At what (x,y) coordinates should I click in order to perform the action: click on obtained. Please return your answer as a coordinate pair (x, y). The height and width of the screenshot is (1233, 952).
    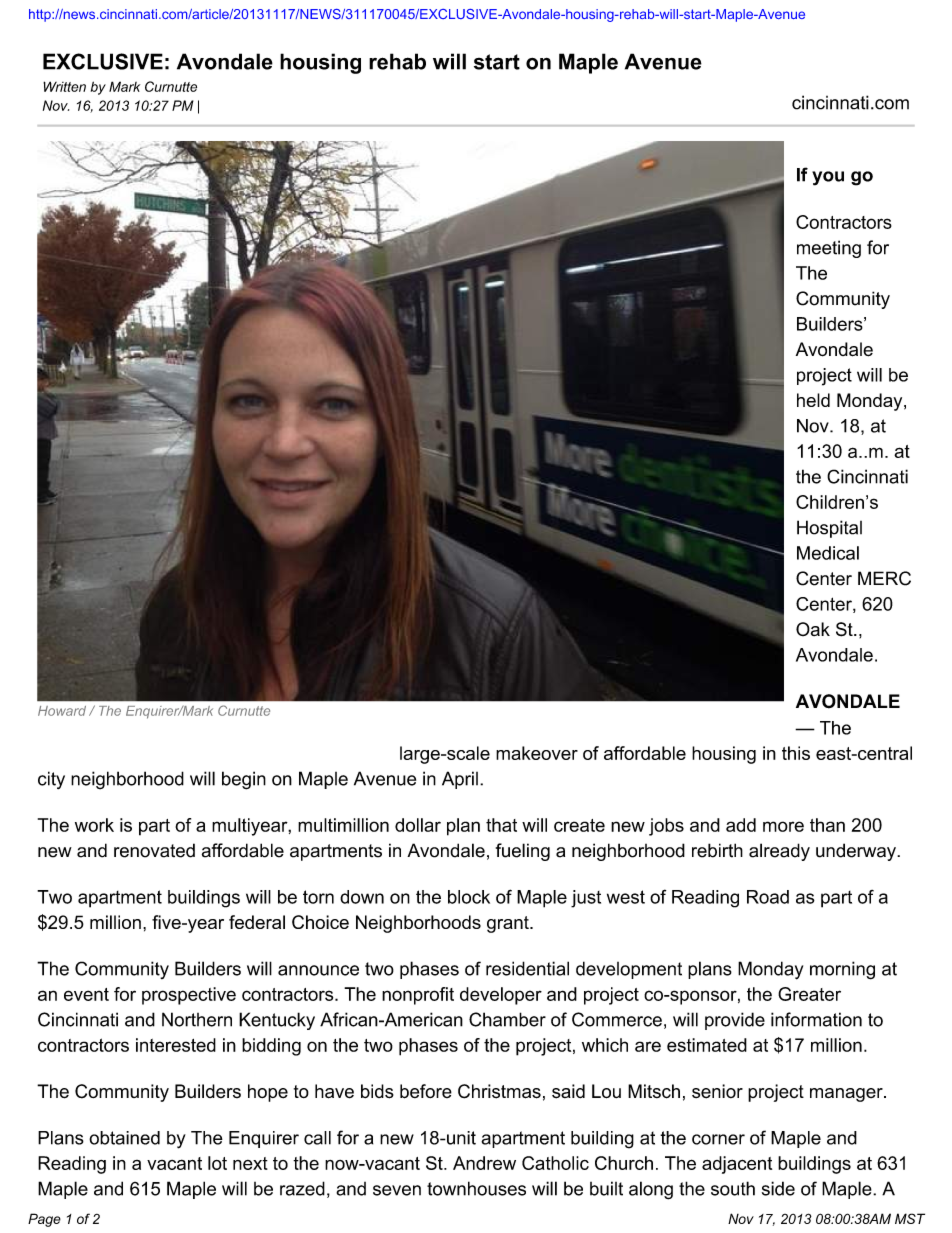
    Looking at the image, I should click on (124, 1138).
